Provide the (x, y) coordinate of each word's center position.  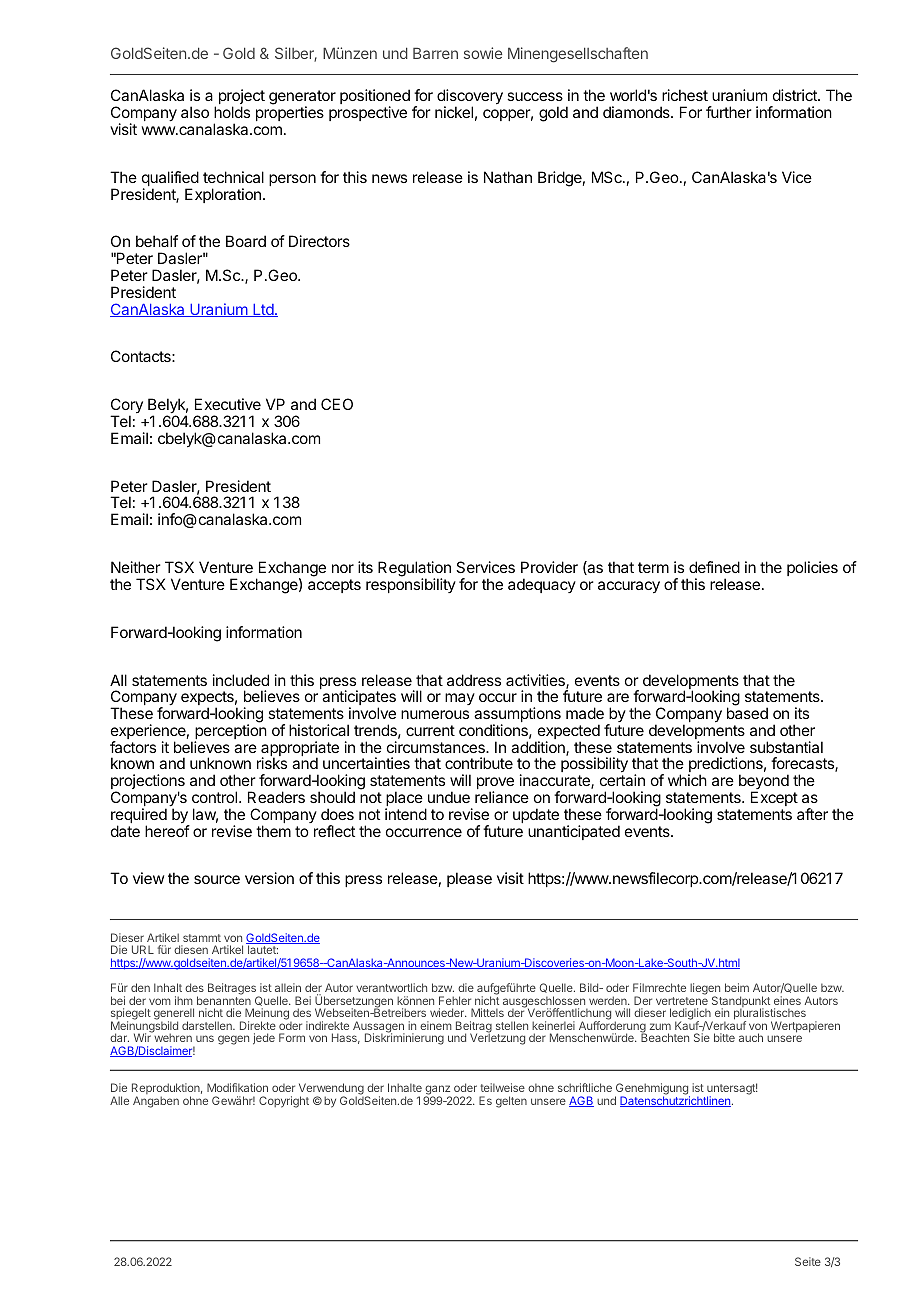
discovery (470, 98)
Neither (136, 567)
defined (714, 567)
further (729, 112)
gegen (233, 1040)
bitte (724, 1037)
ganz (438, 1091)
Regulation (414, 570)
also (195, 112)
